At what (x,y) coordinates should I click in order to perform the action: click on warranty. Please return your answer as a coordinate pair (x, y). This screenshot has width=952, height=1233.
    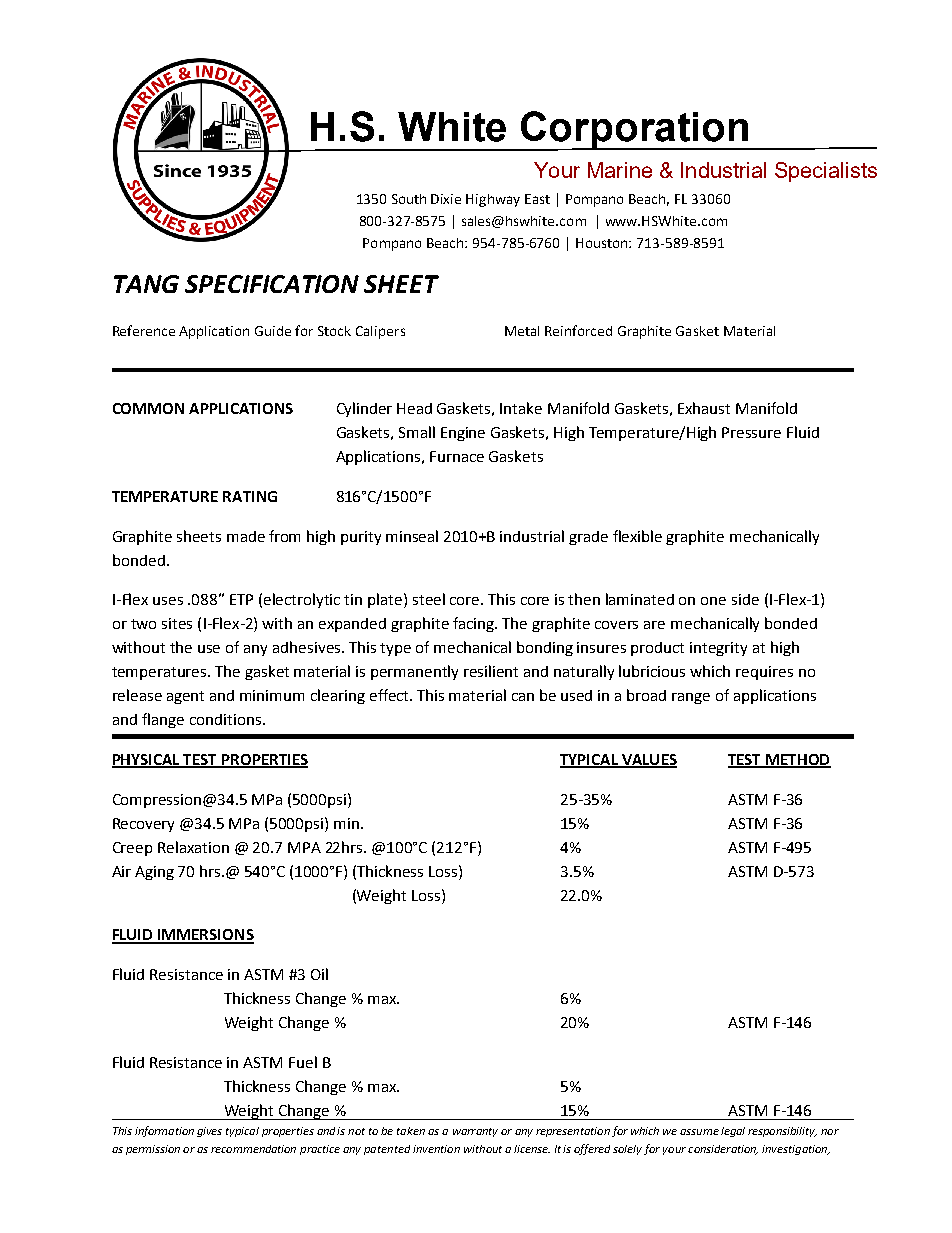
    Looking at the image, I should click on (475, 1132).
